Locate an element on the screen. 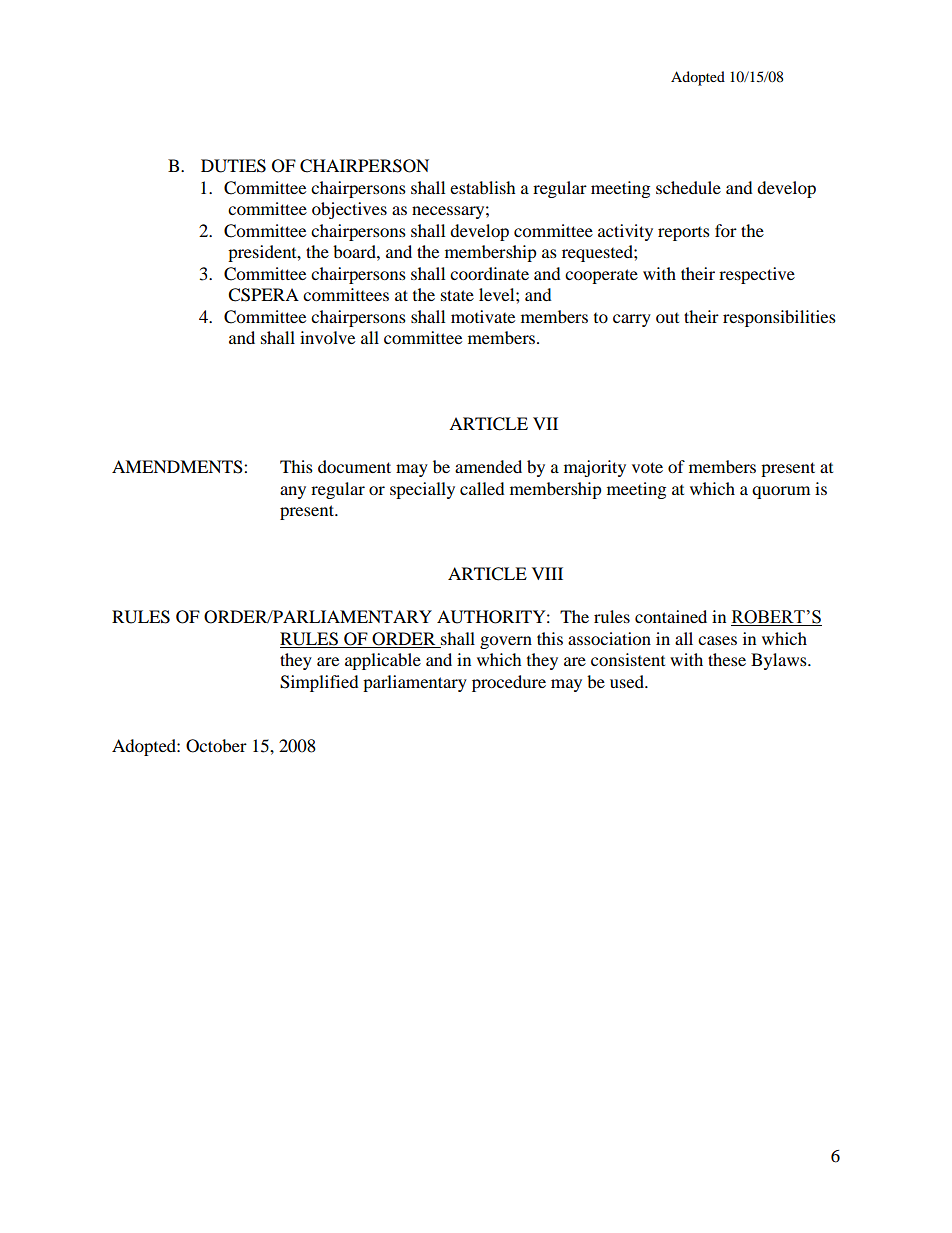 Image resolution: width=952 pixels, height=1233 pixels. October is located at coordinates (216, 746).
